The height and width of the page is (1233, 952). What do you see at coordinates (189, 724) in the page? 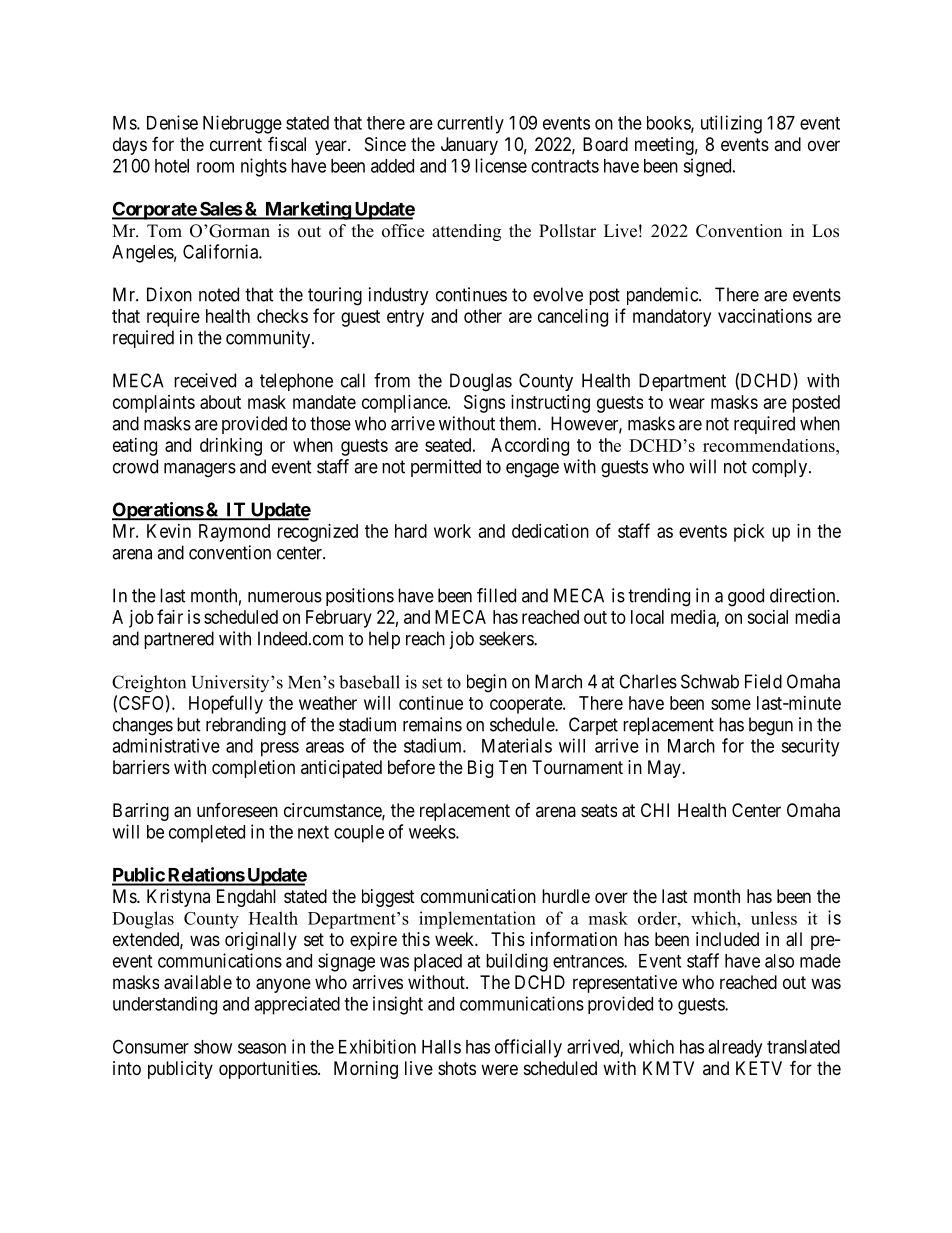
I see `but` at bounding box center [189, 724].
